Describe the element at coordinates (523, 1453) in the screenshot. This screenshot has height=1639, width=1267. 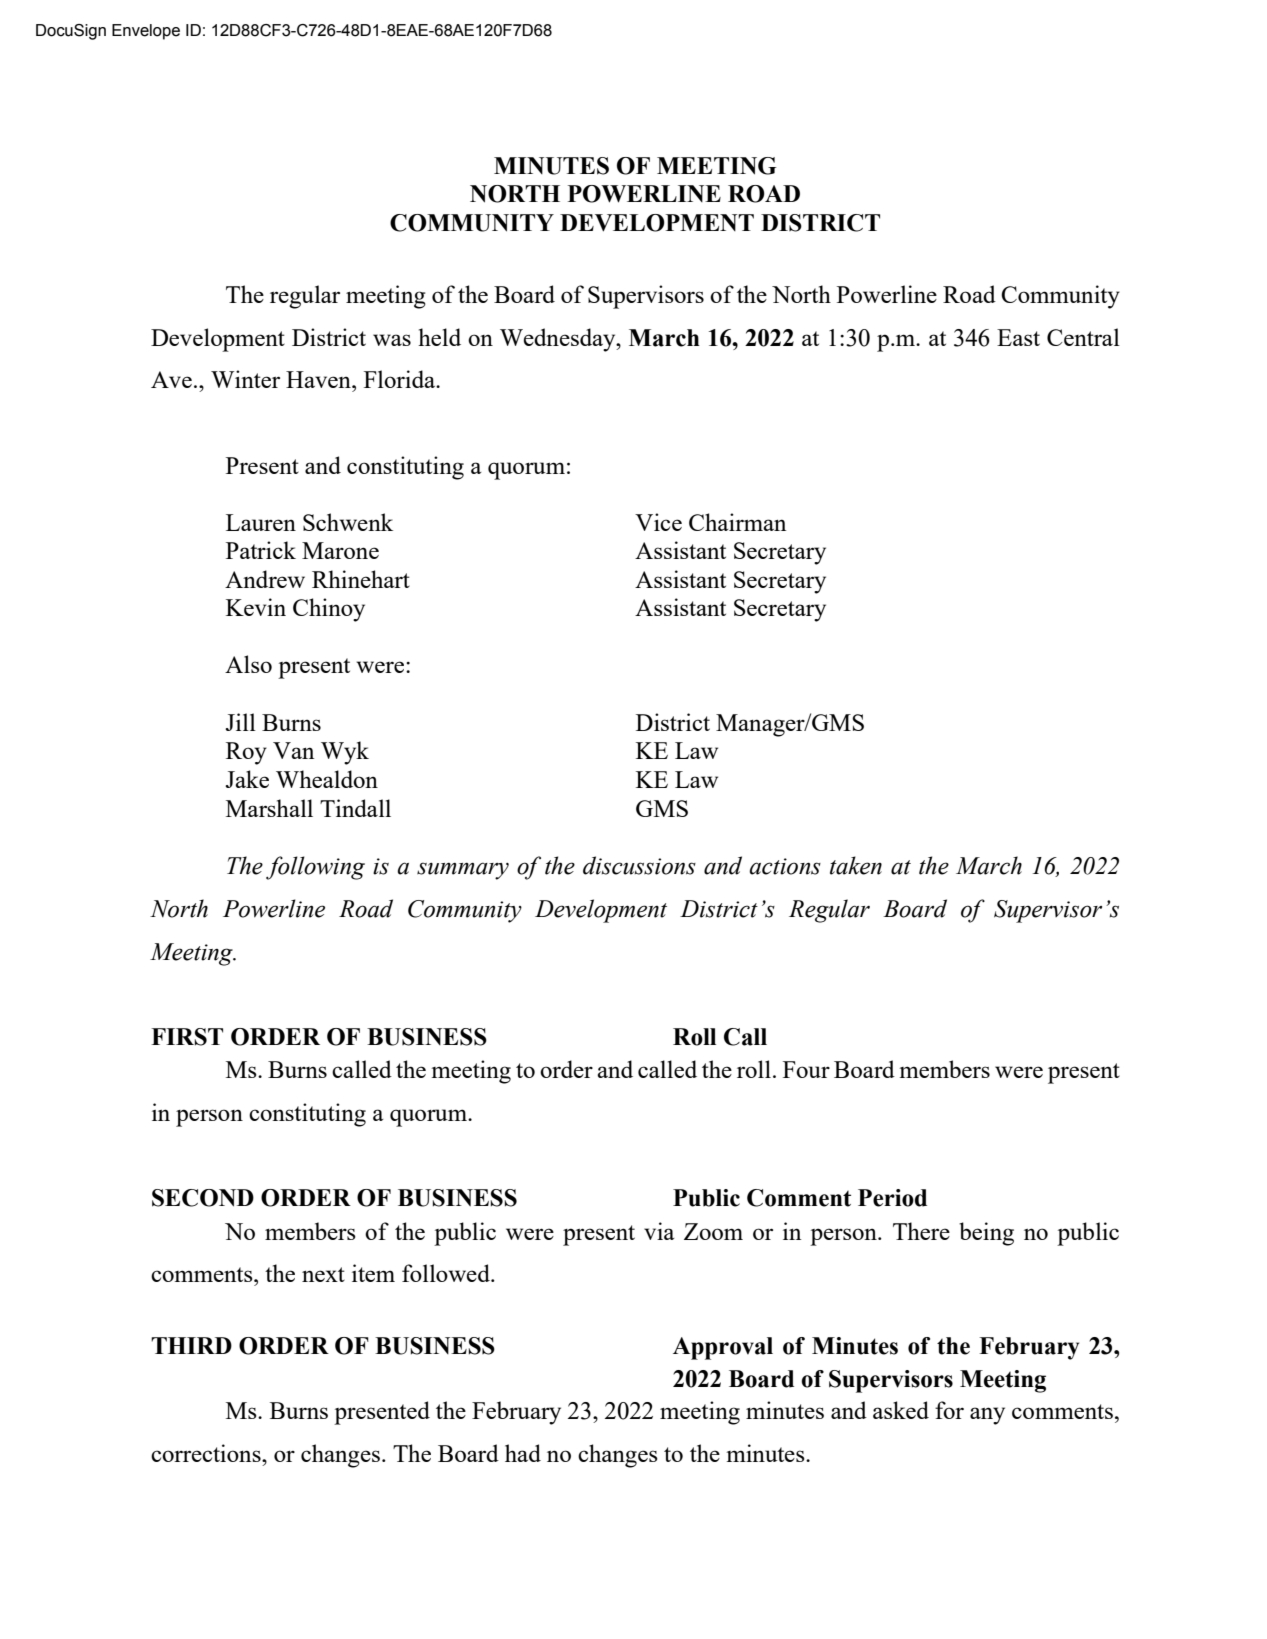
I see `had` at that location.
